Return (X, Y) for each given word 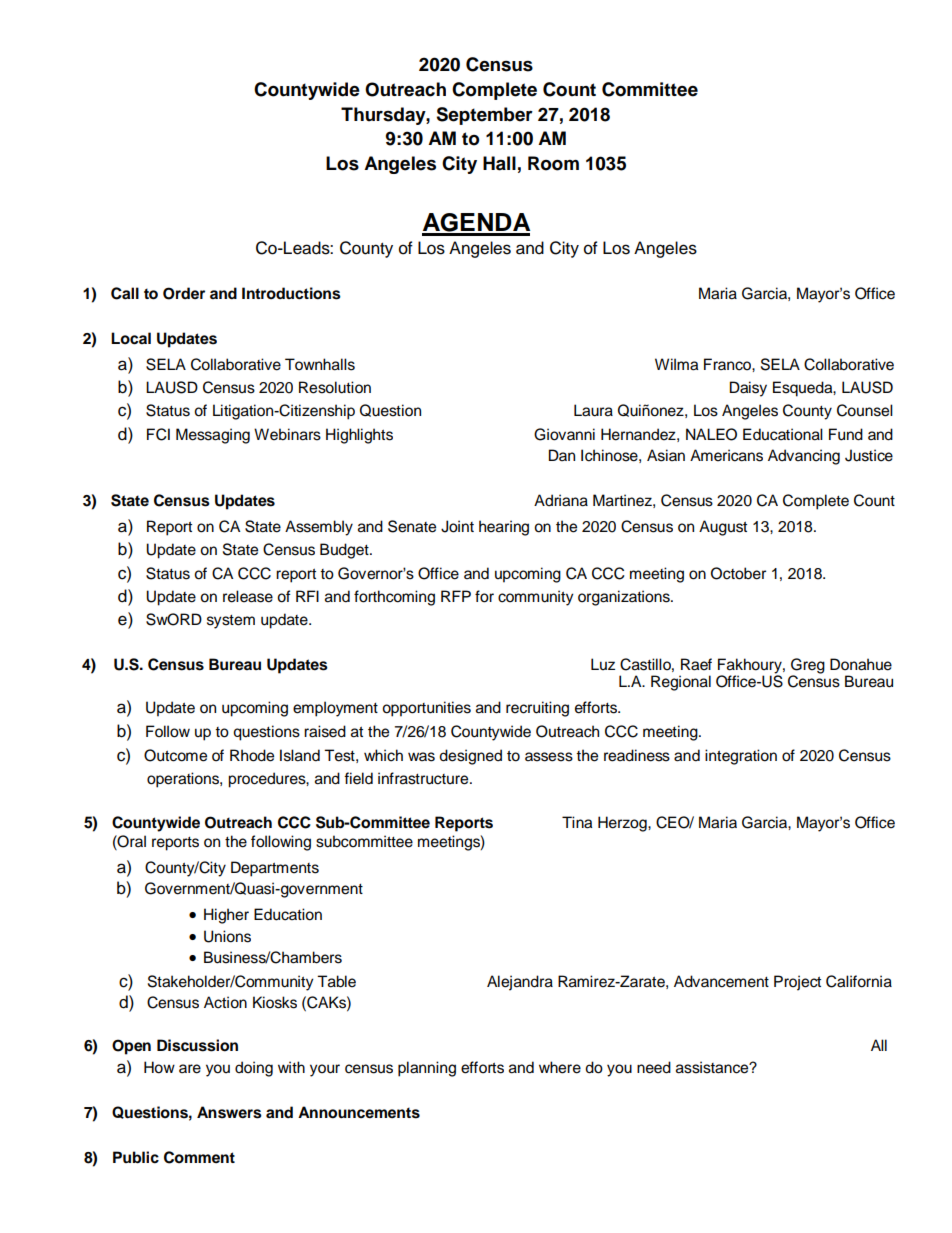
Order (184, 293)
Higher (226, 916)
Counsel (865, 410)
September (484, 116)
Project (797, 983)
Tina (577, 822)
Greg (808, 666)
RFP (456, 596)
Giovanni (564, 434)
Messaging (213, 436)
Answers (229, 1112)
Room (553, 163)
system (231, 622)
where (560, 1067)
